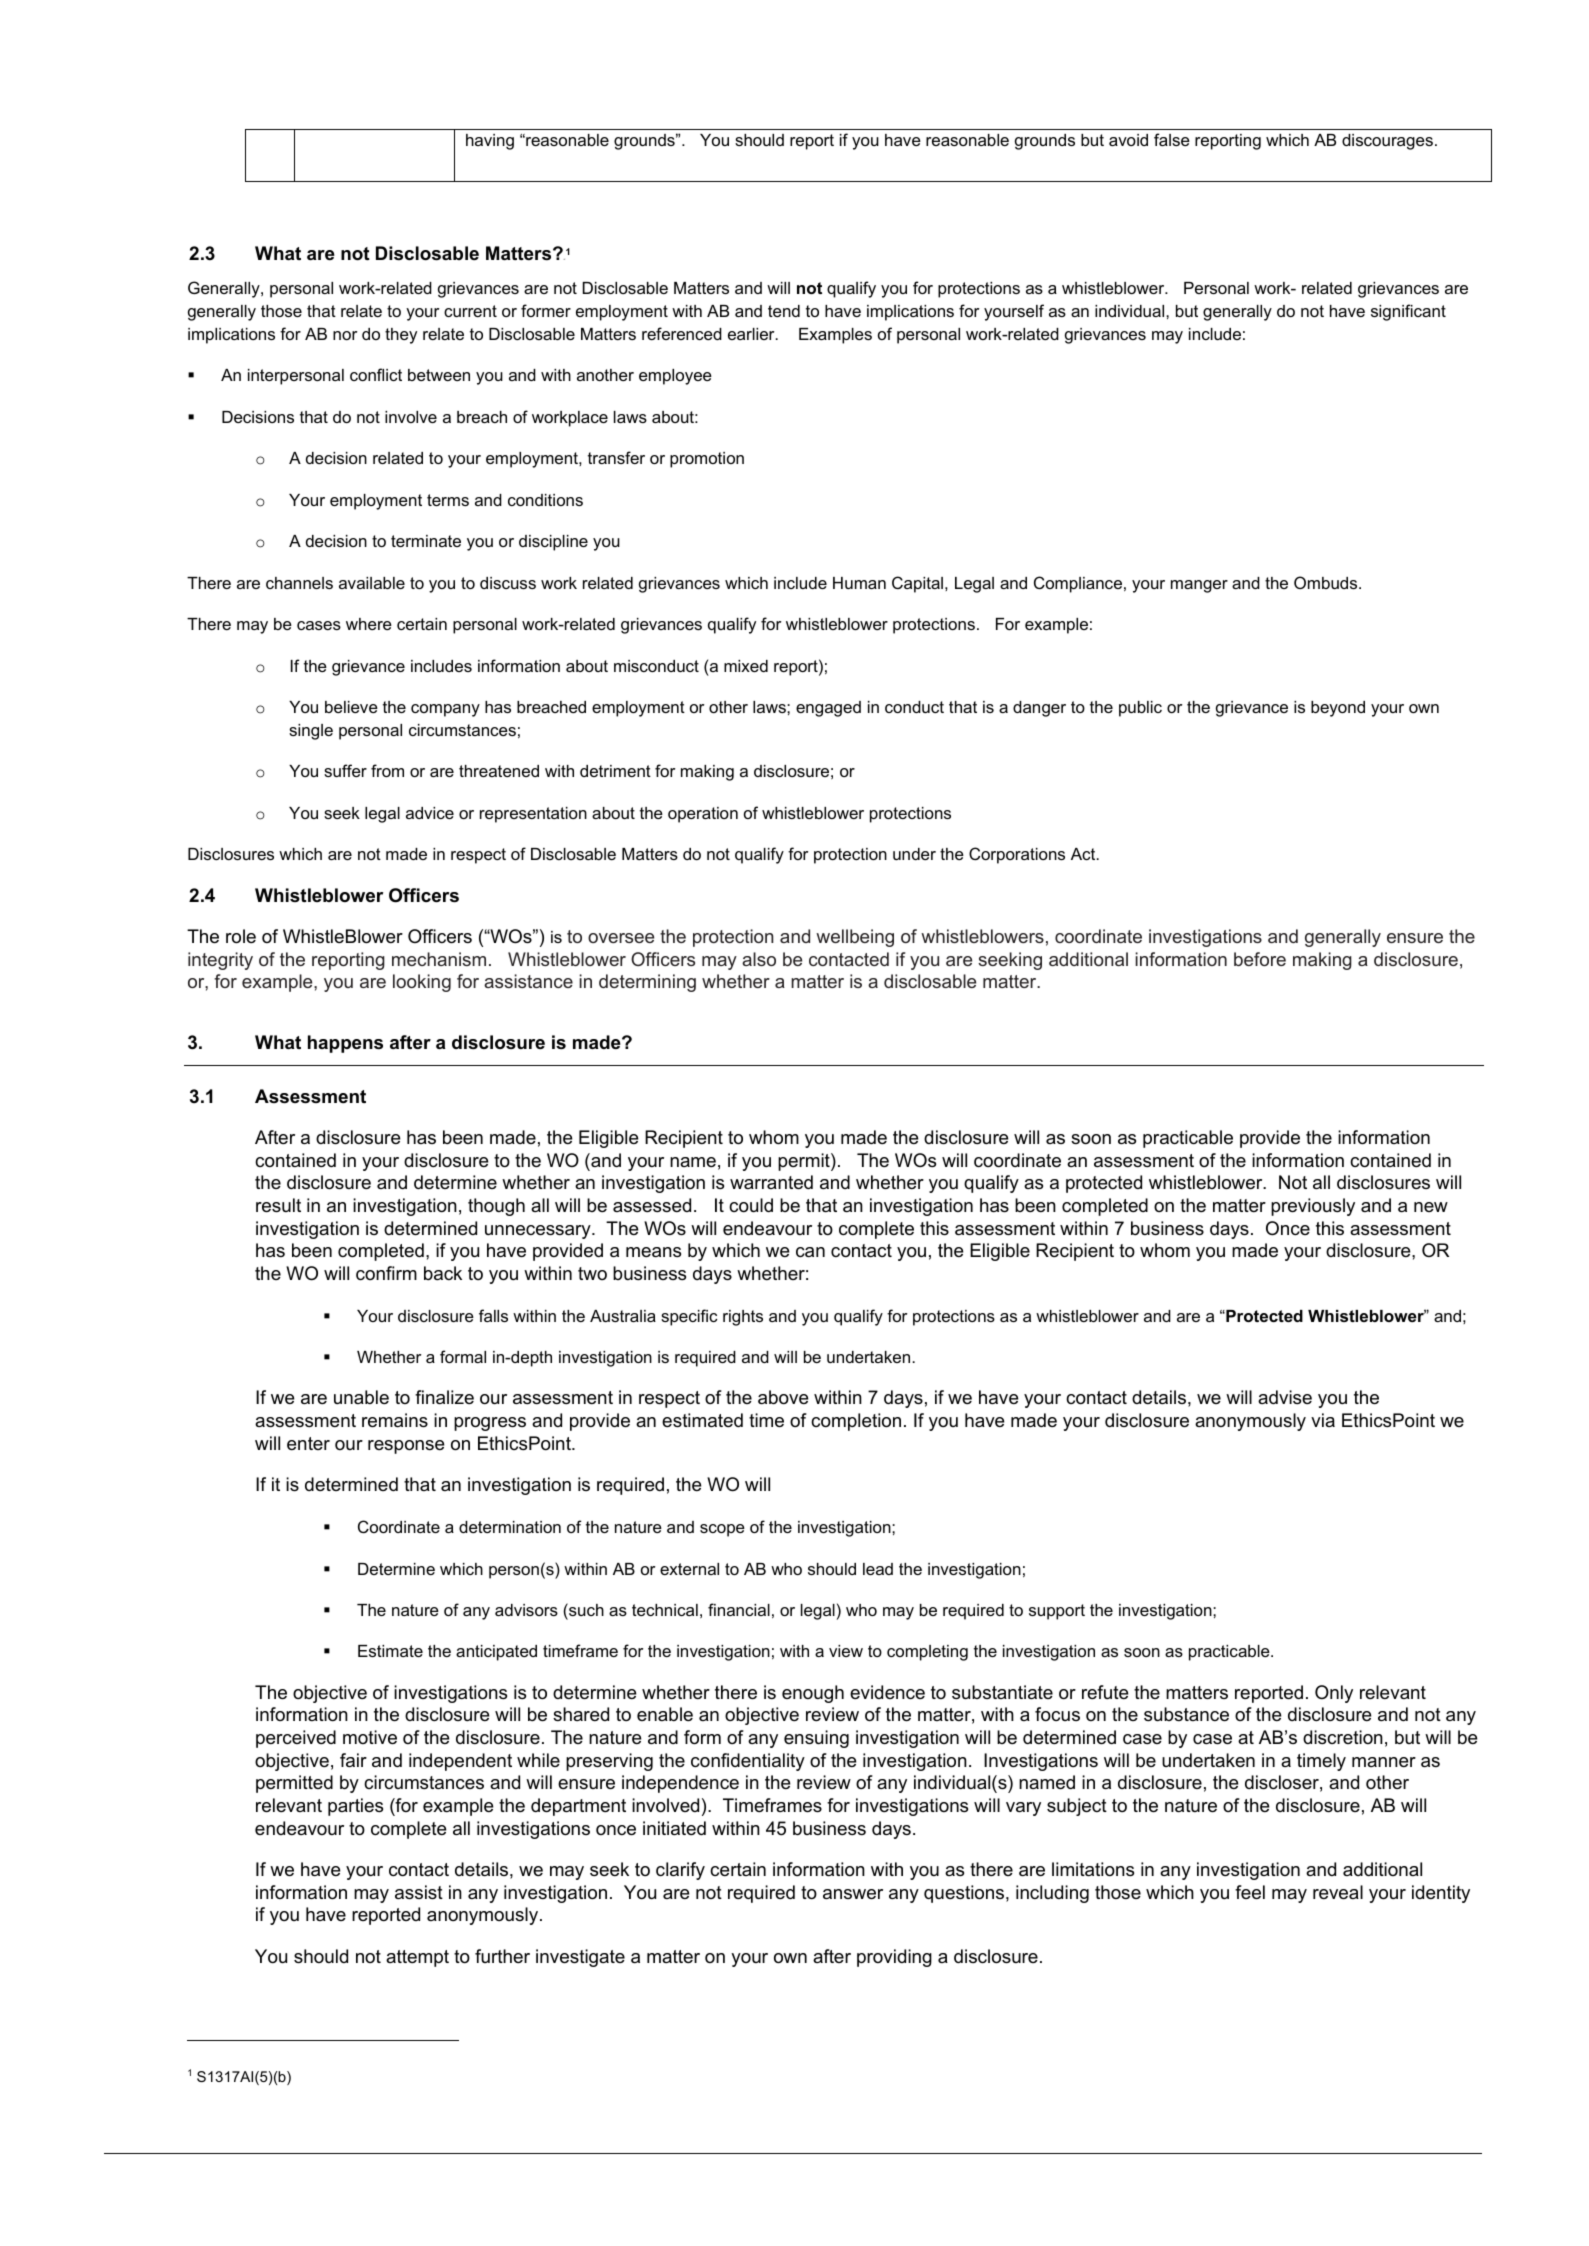  I want to click on engaged, so click(828, 709).
